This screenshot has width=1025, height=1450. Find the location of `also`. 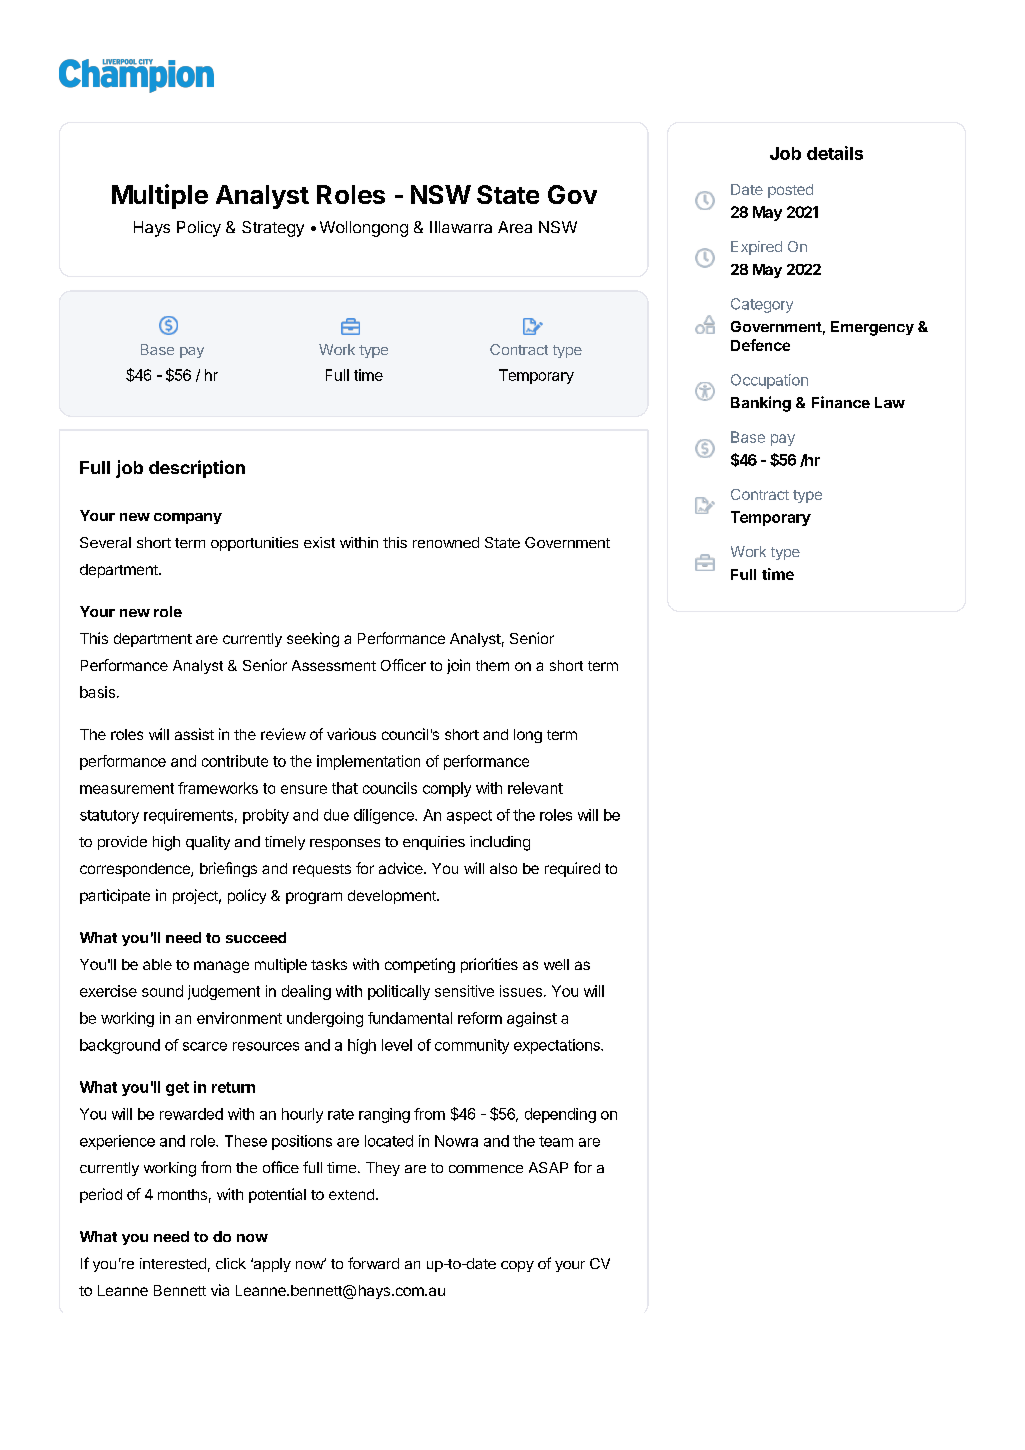

also is located at coordinates (503, 868).
